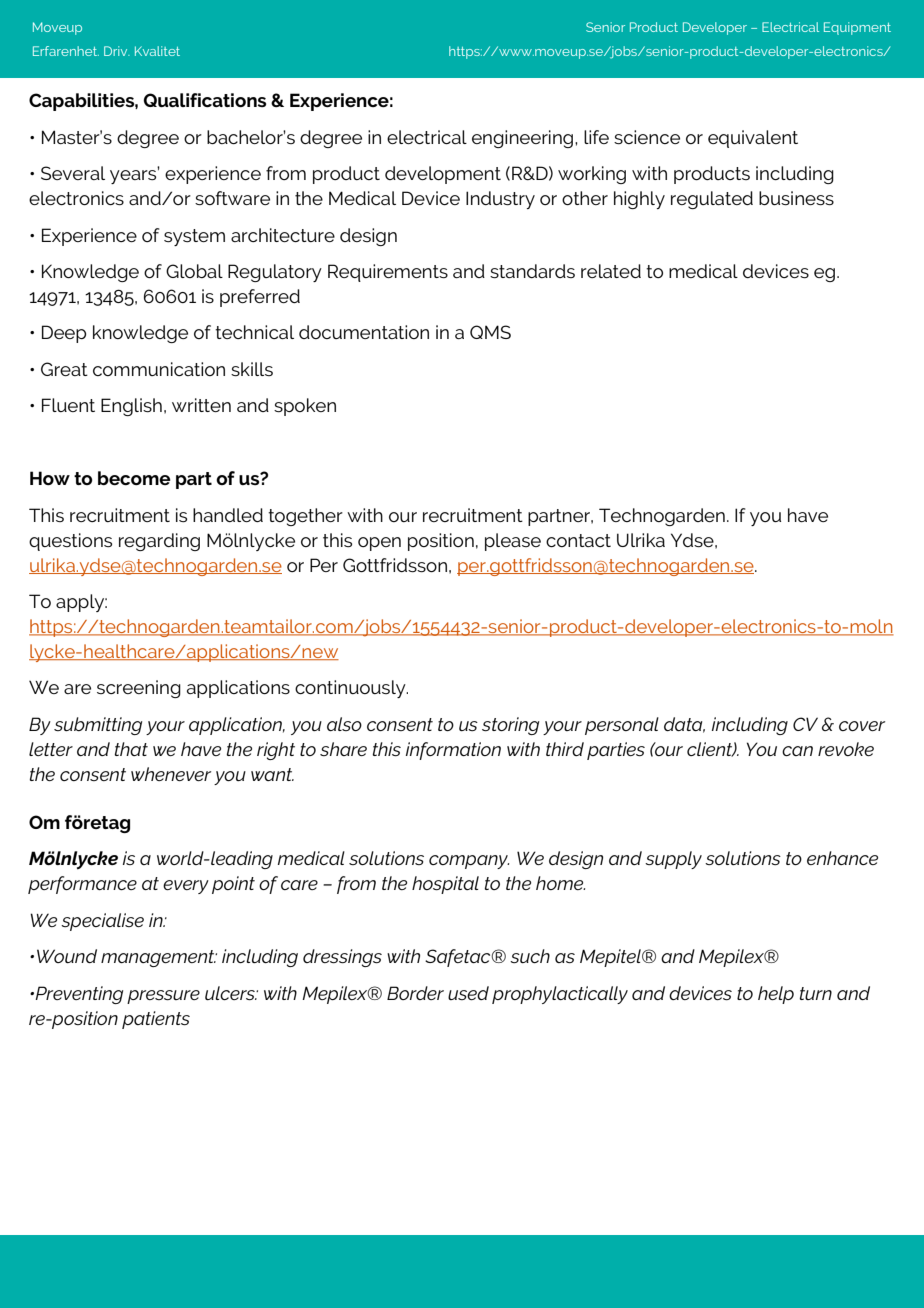 Image resolution: width=924 pixels, height=1308 pixels. Describe the element at coordinates (522, 139) in the screenshot. I see `engineering` at that location.
